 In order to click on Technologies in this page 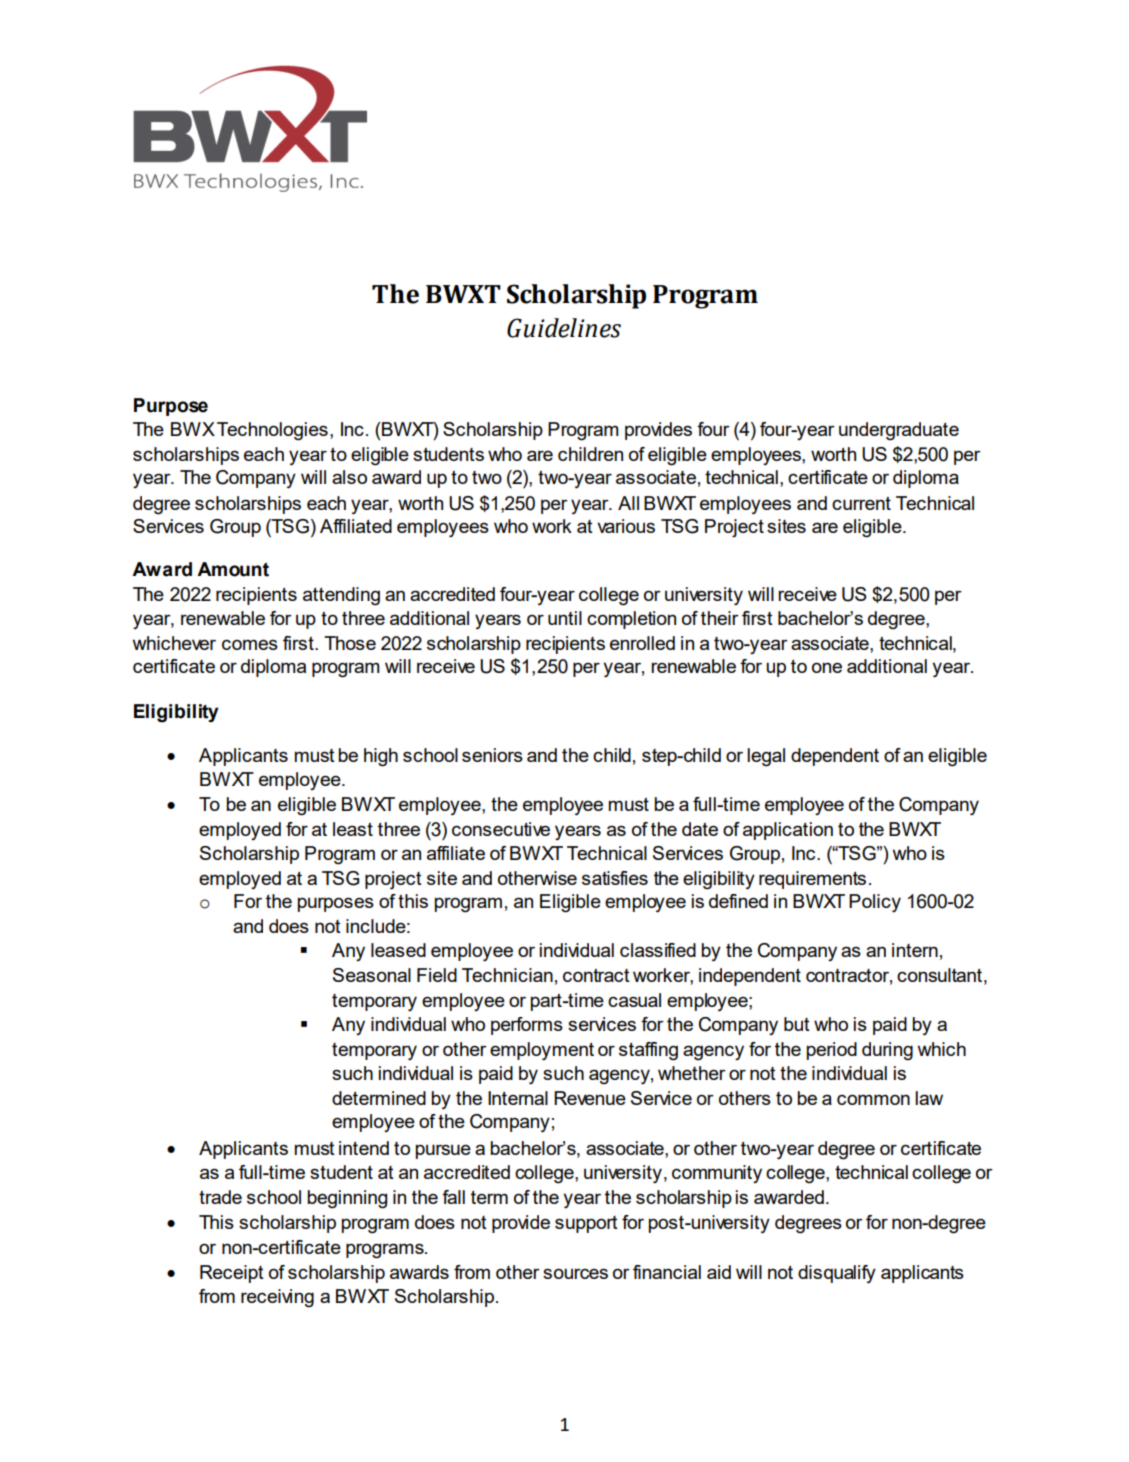, I will do `click(272, 431)`.
